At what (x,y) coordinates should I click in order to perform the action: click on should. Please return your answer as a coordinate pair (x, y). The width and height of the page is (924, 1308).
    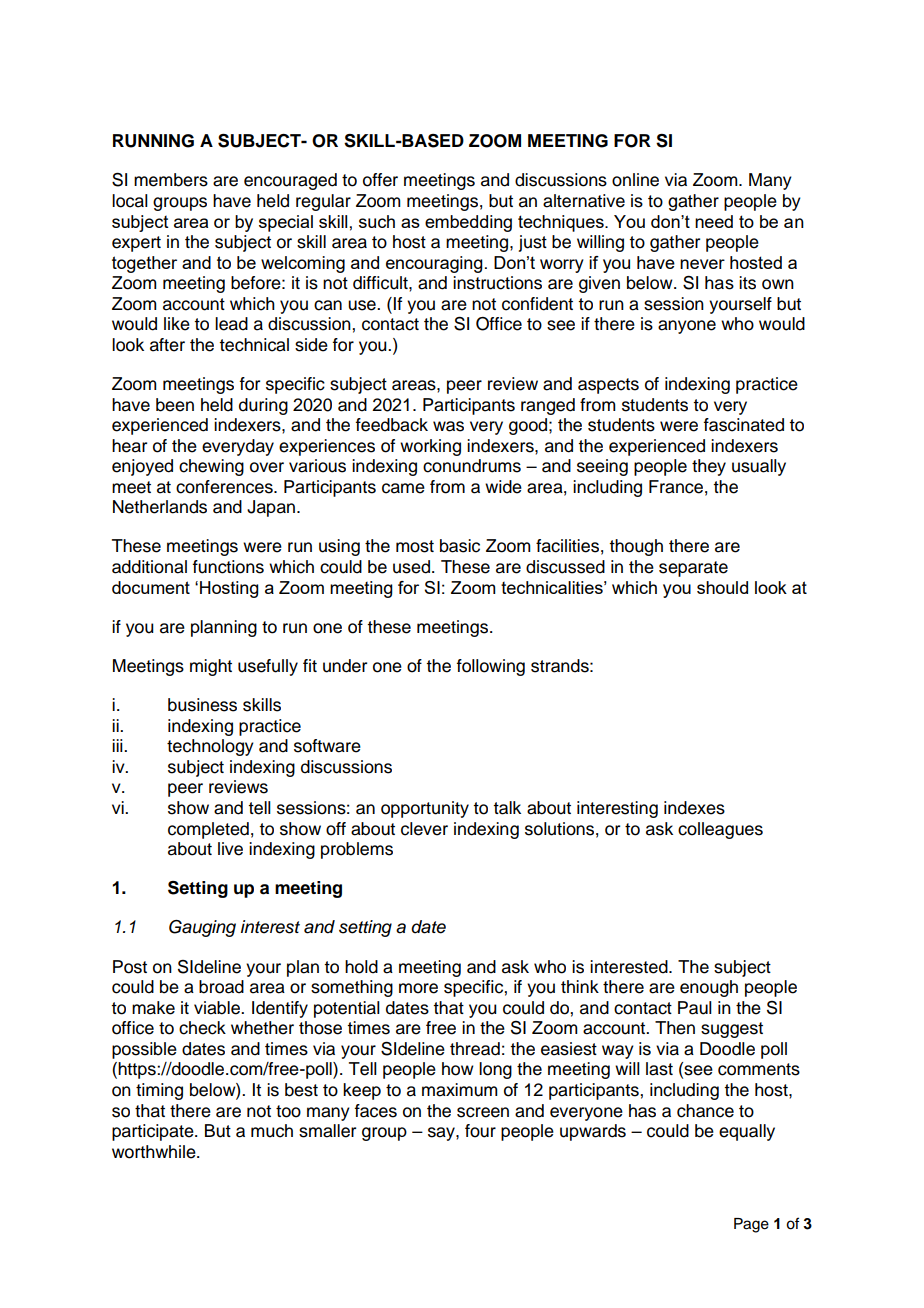
    Looking at the image, I should click on (722, 587).
